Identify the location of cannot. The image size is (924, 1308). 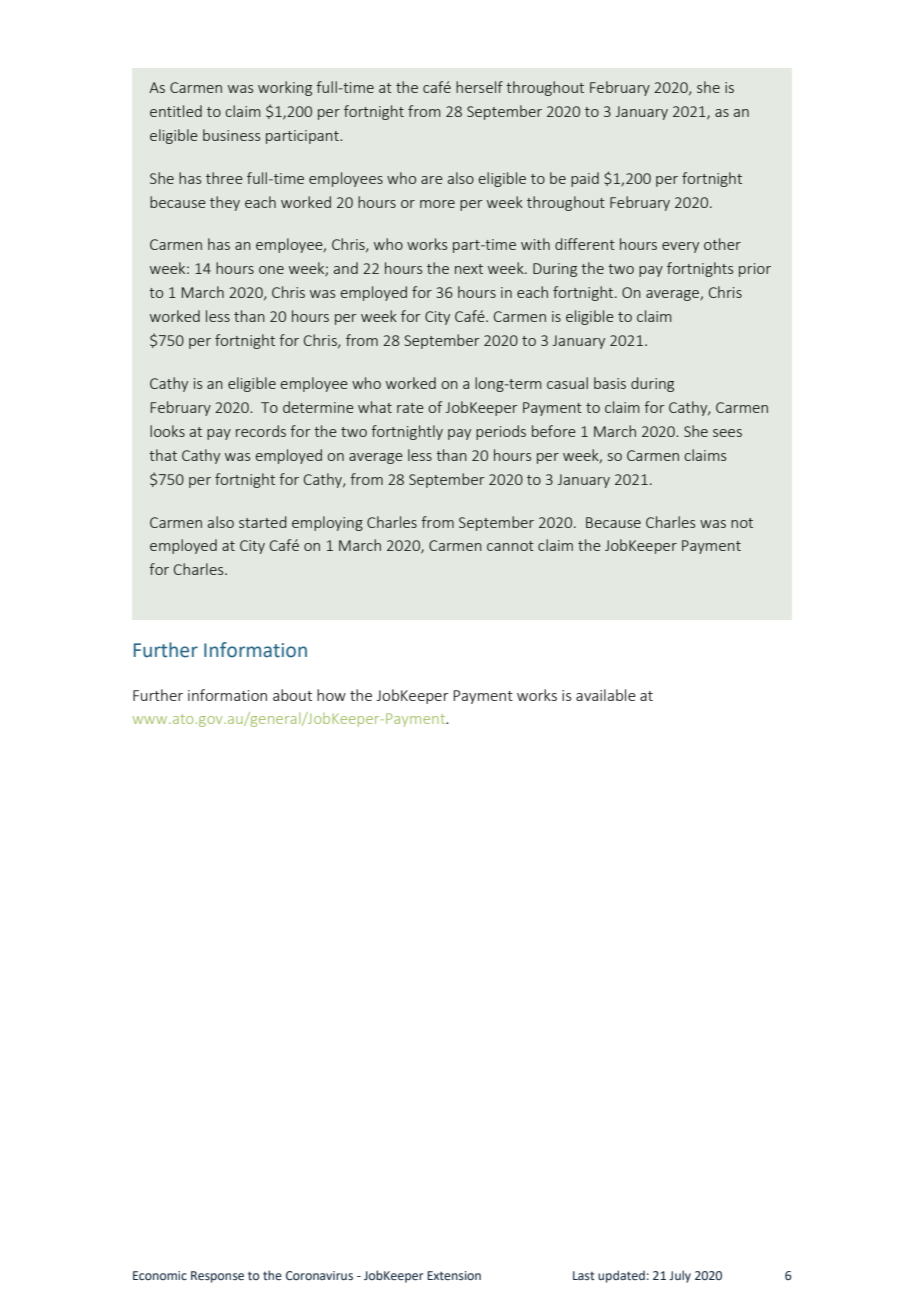
(510, 546).
